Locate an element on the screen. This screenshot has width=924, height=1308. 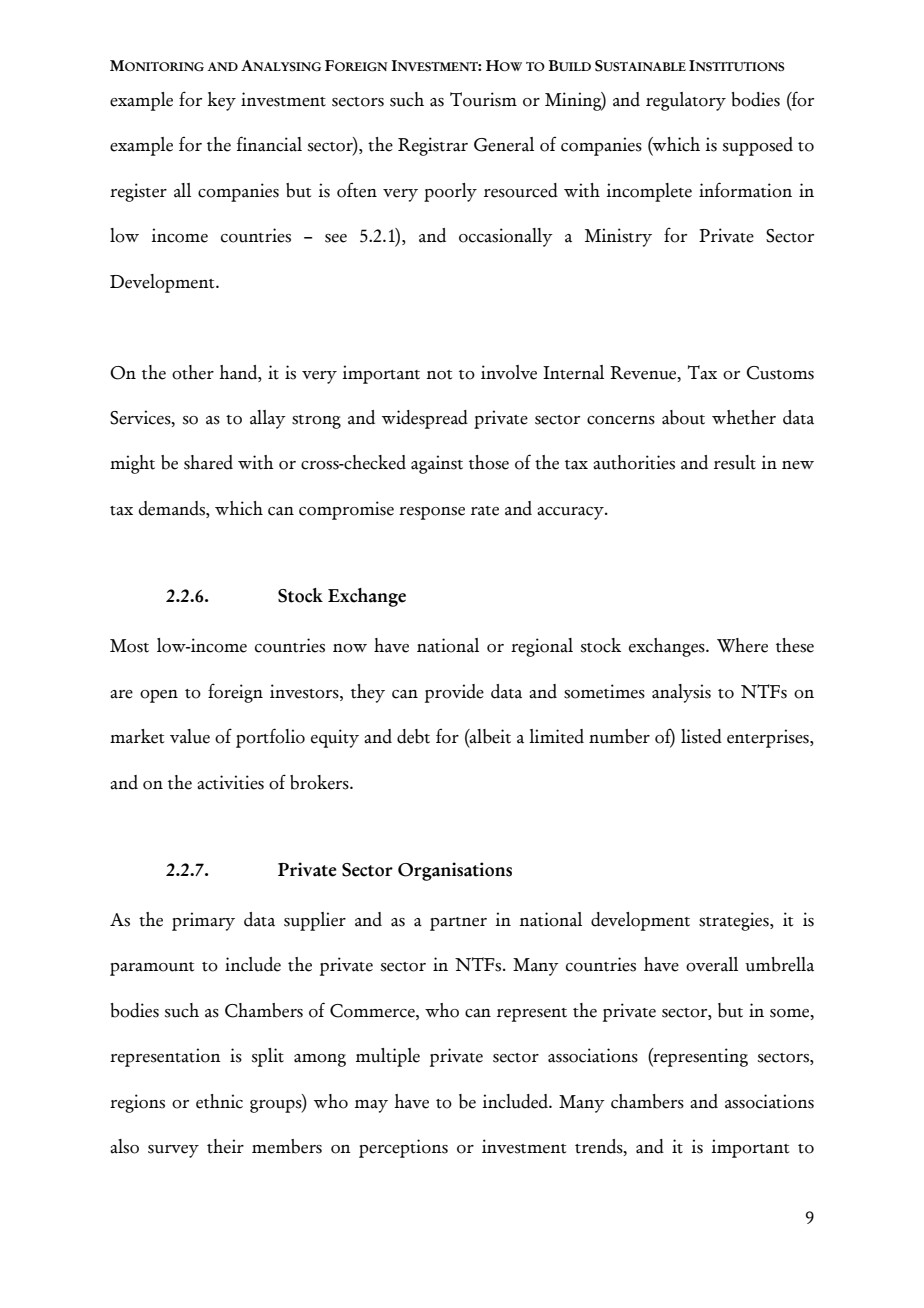
other is located at coordinates (193, 372).
